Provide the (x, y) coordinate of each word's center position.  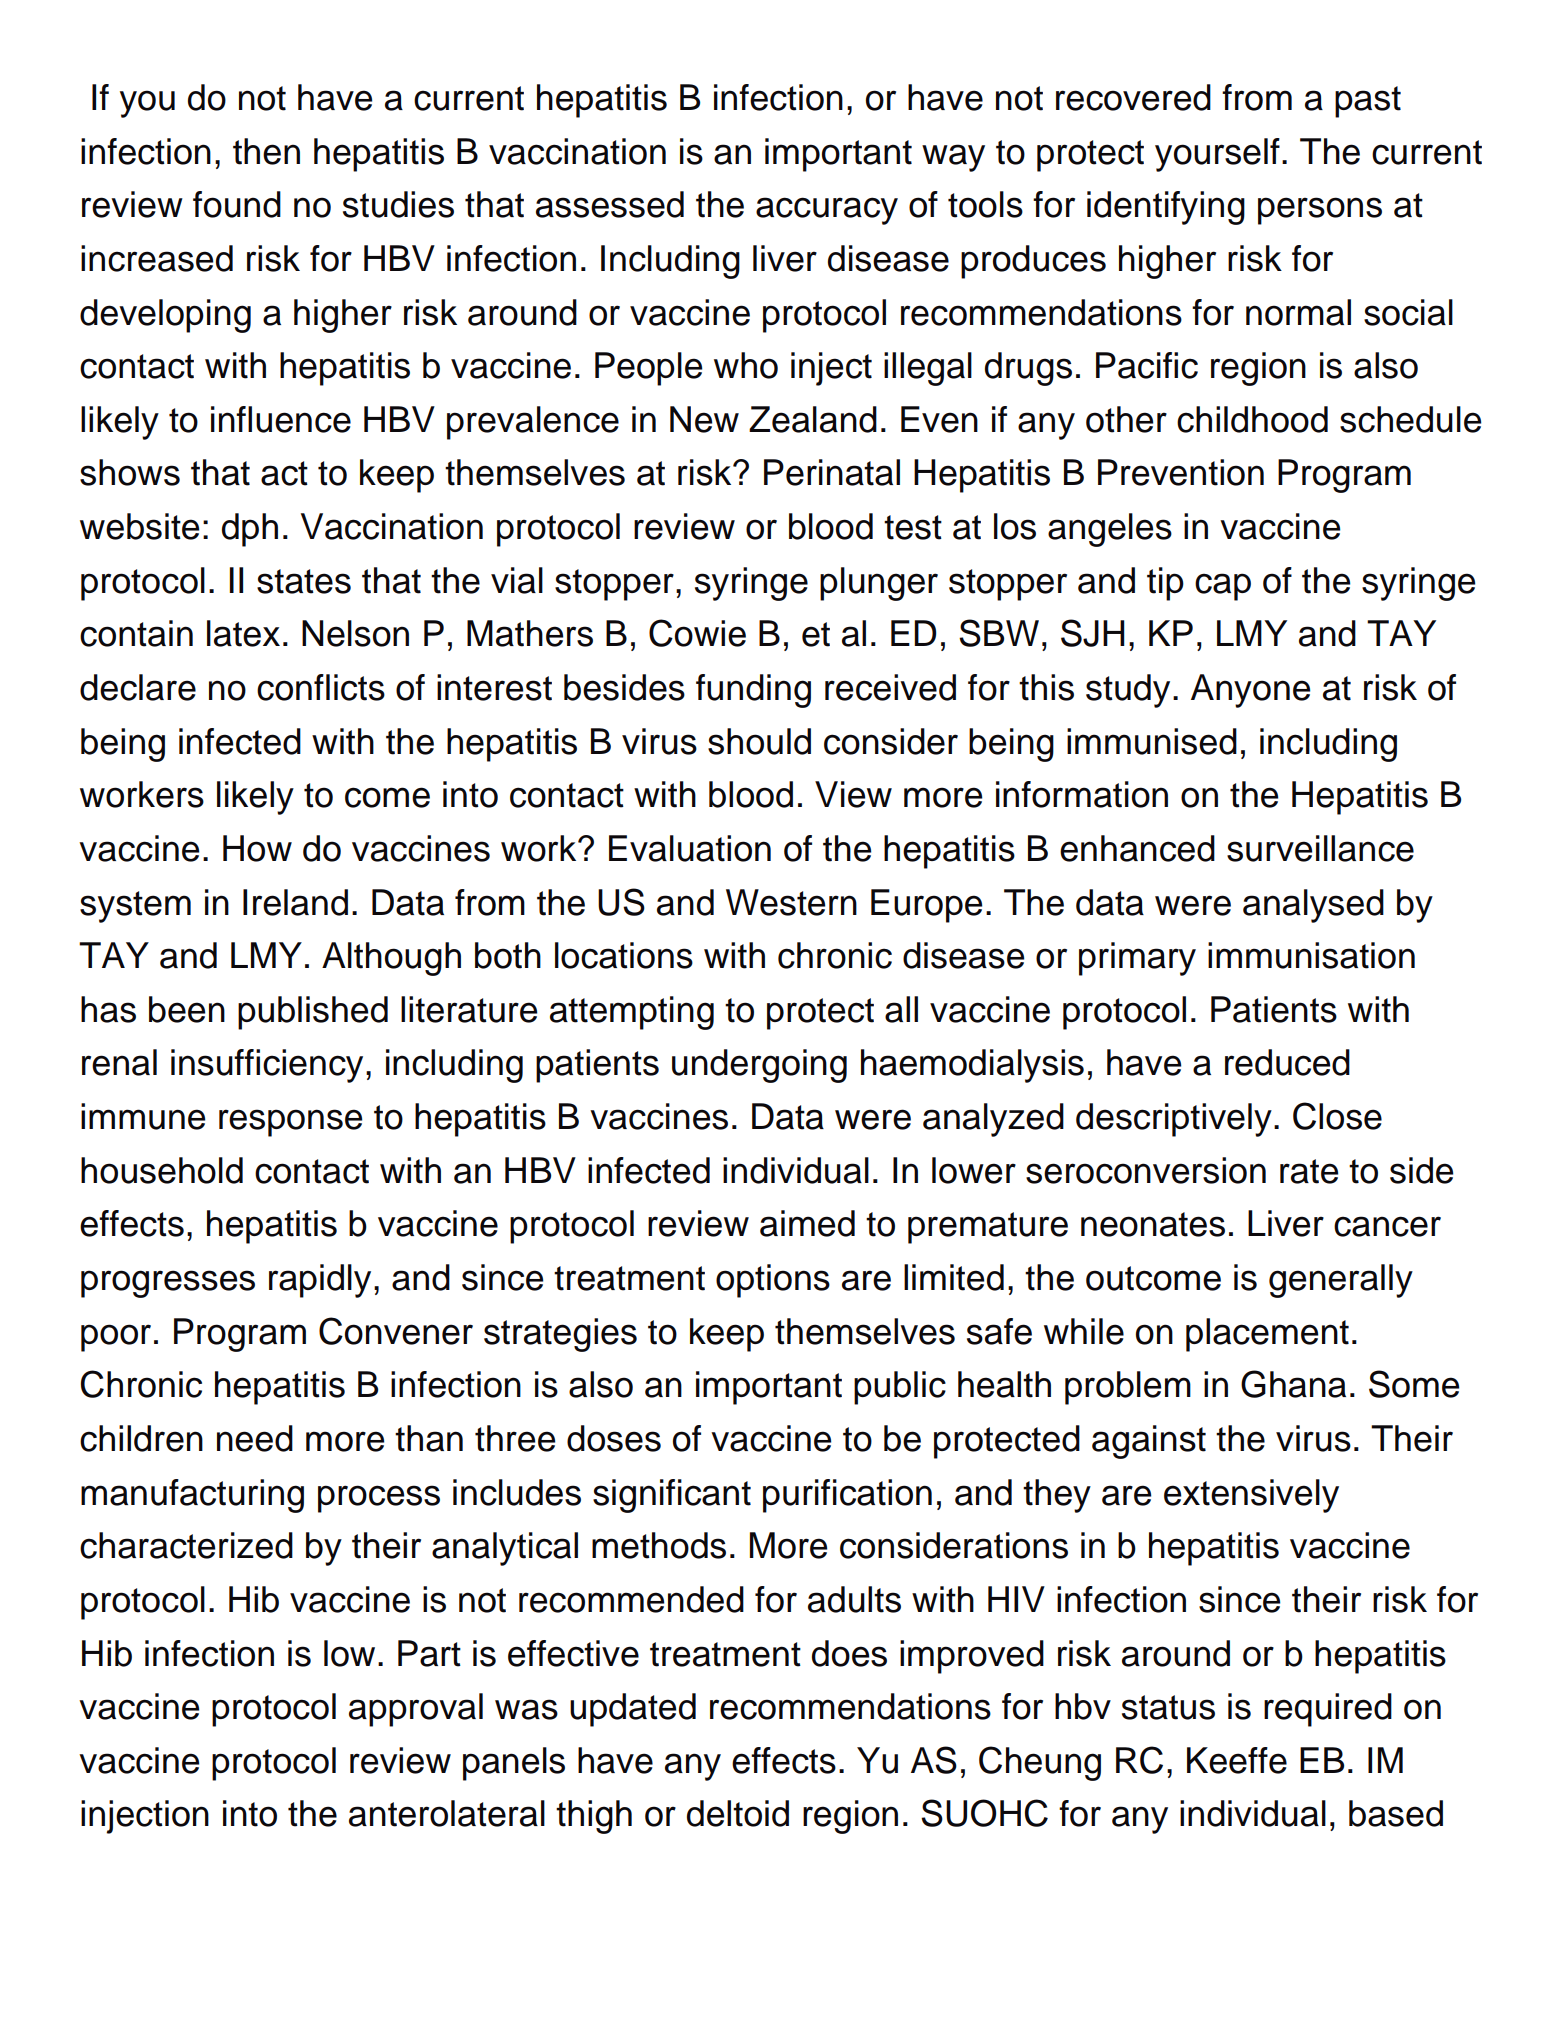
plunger (879, 584)
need (255, 1438)
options (773, 1281)
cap (1223, 587)
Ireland (295, 902)
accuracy (827, 211)
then (266, 151)
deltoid (738, 1813)
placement (1267, 1335)
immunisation (1311, 955)
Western (791, 902)
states (304, 581)
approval (416, 1710)
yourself (1217, 155)
